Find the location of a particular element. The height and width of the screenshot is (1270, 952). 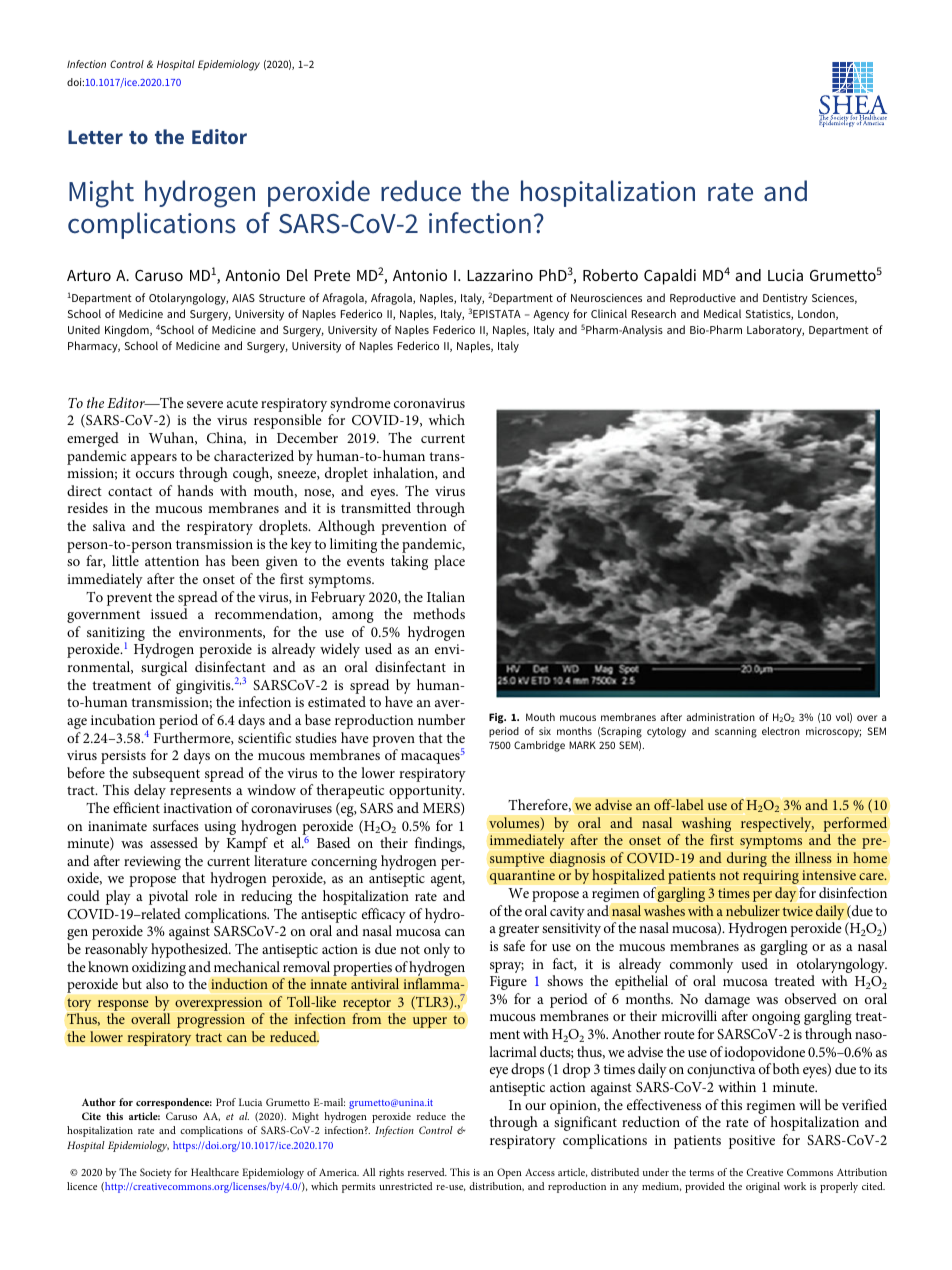

Open is located at coordinates (509, 1173).
